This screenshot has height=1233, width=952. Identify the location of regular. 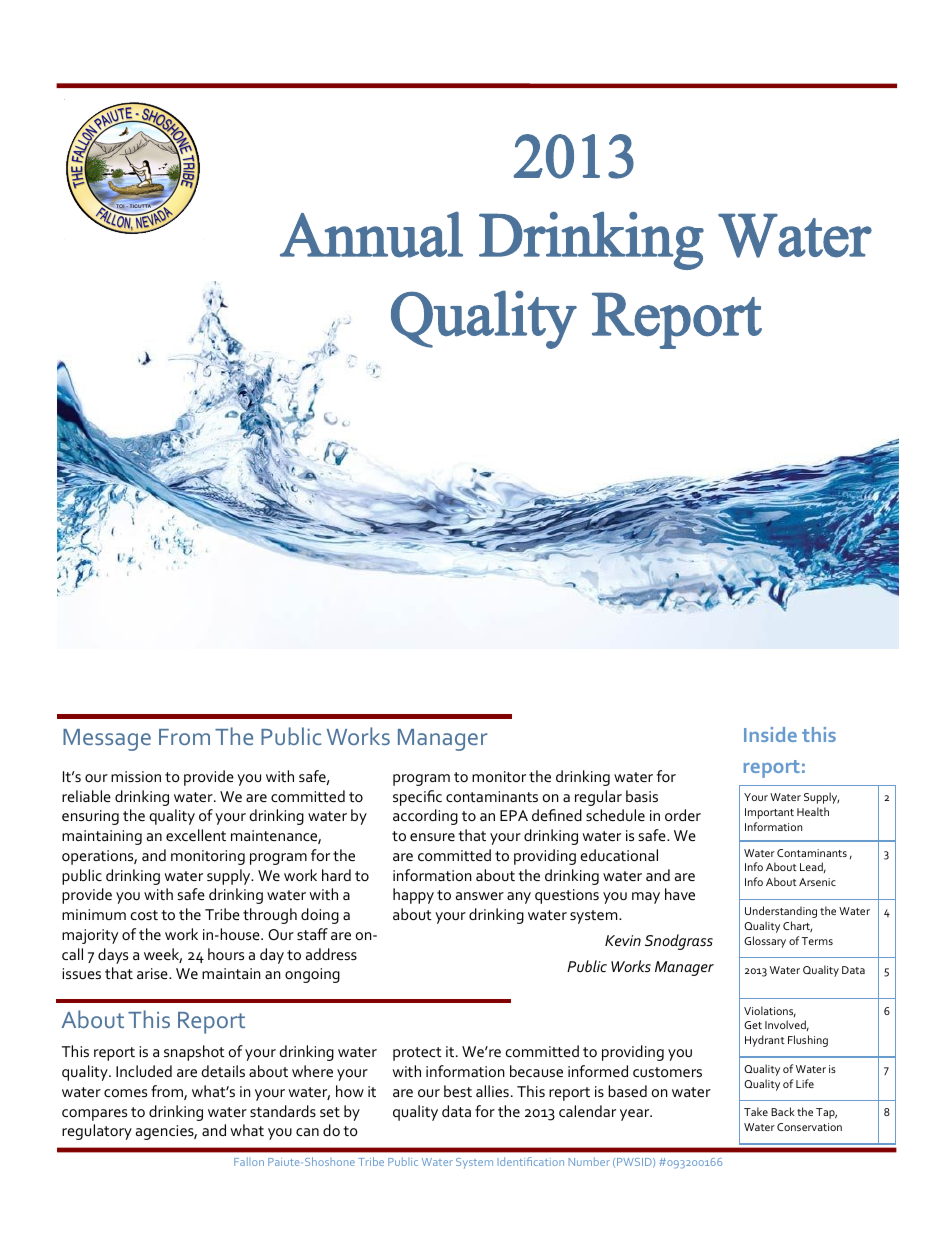
(598, 798).
